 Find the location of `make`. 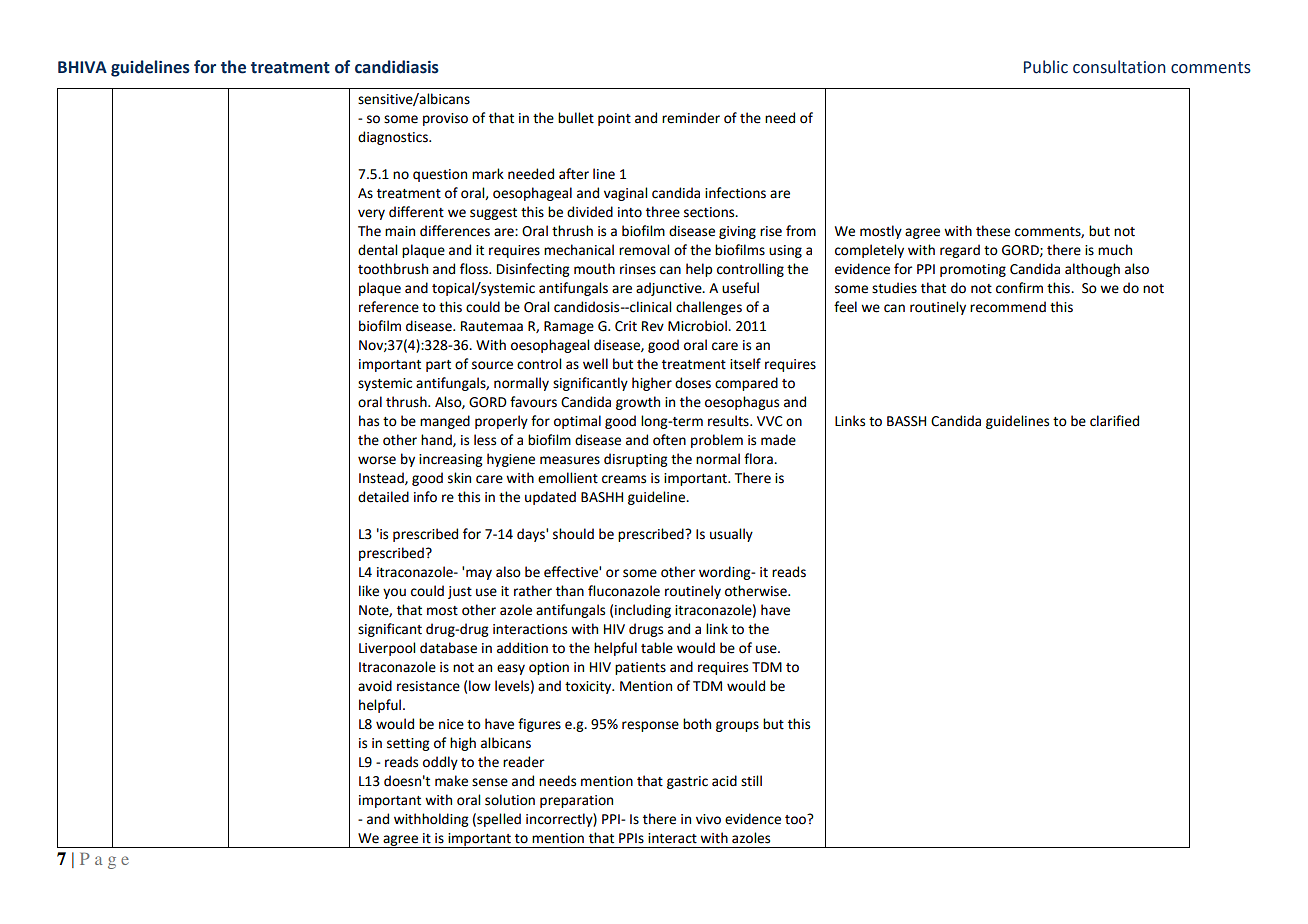

make is located at coordinates (451, 781).
